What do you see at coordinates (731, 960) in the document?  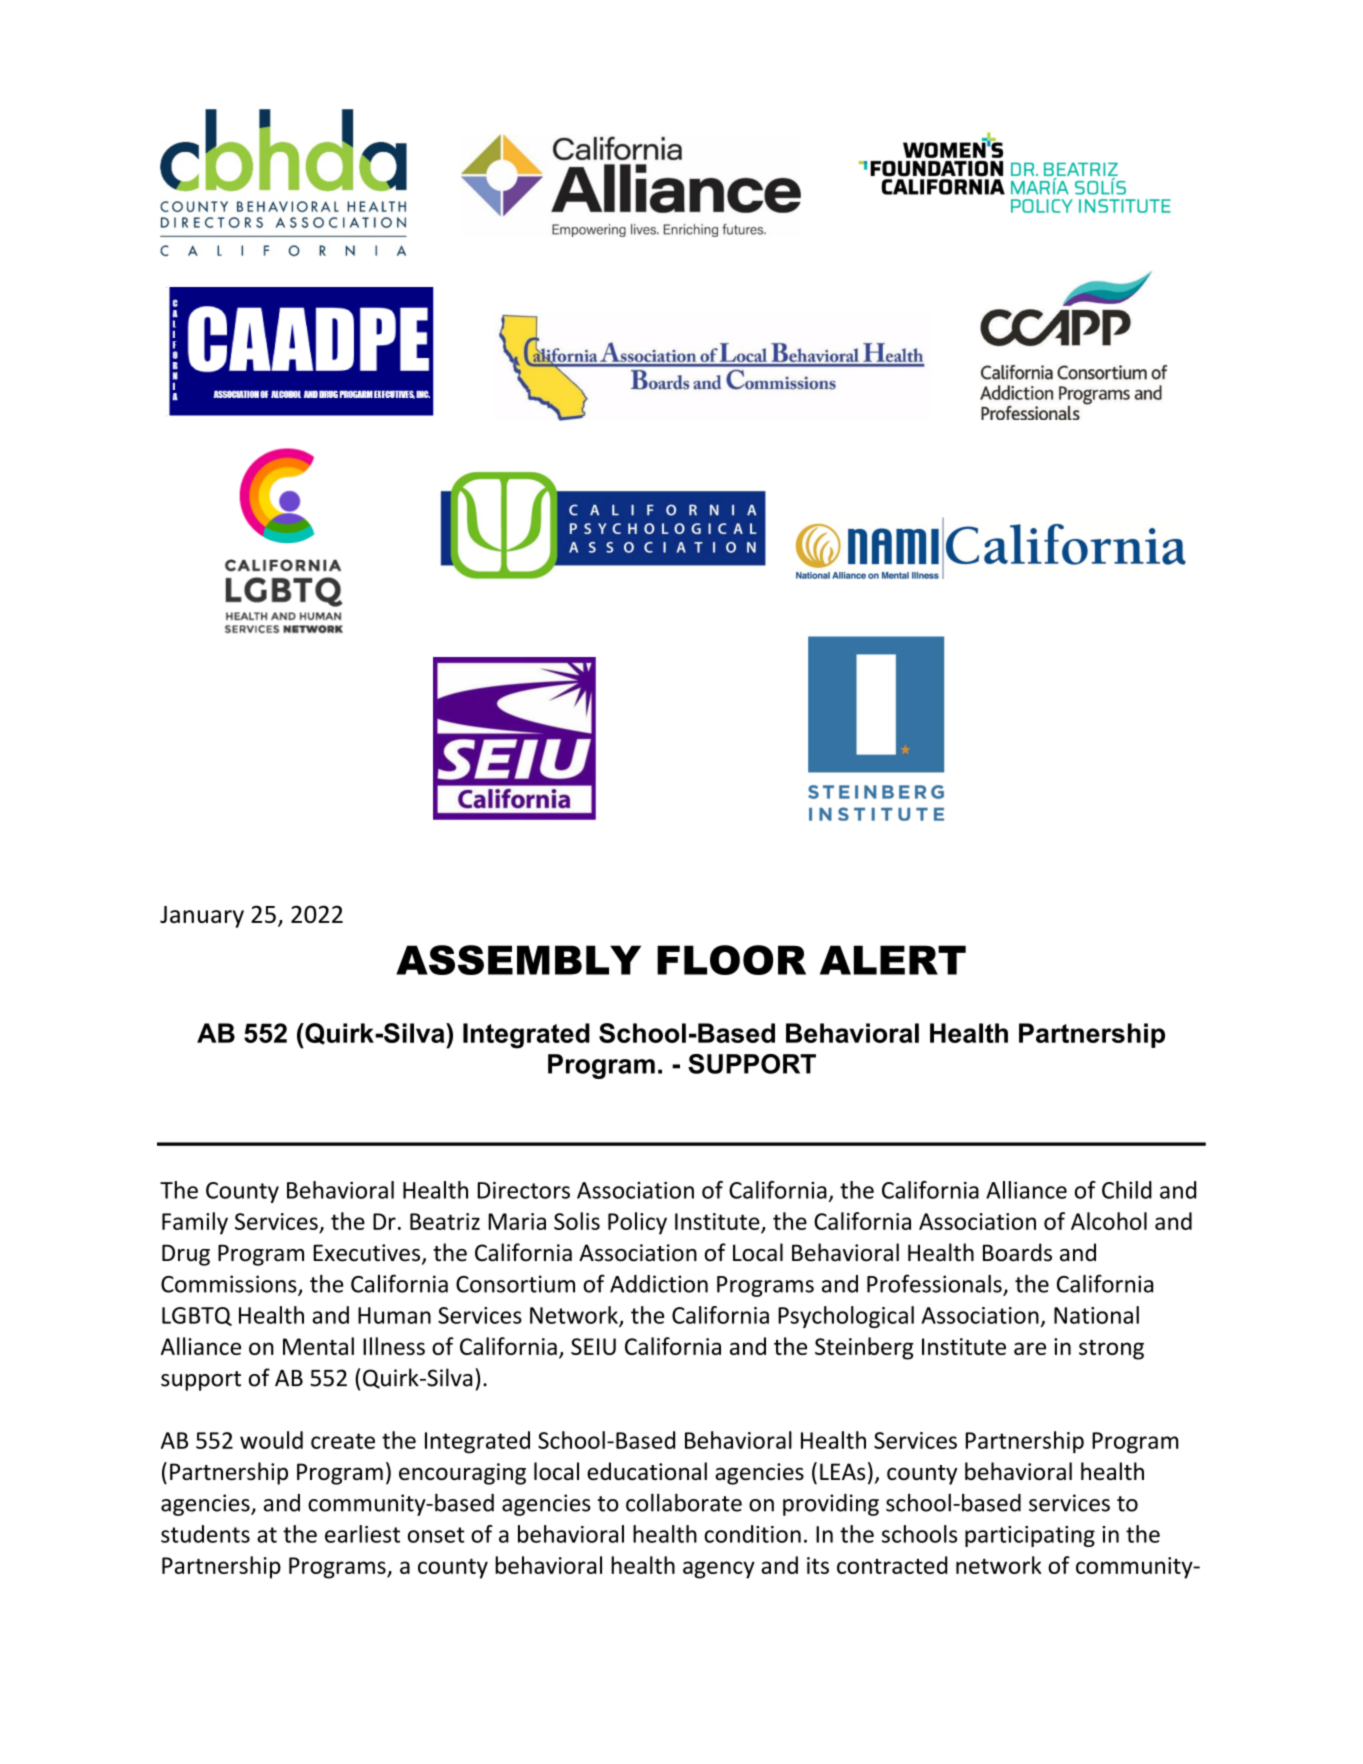 I see `FLOOR` at bounding box center [731, 960].
